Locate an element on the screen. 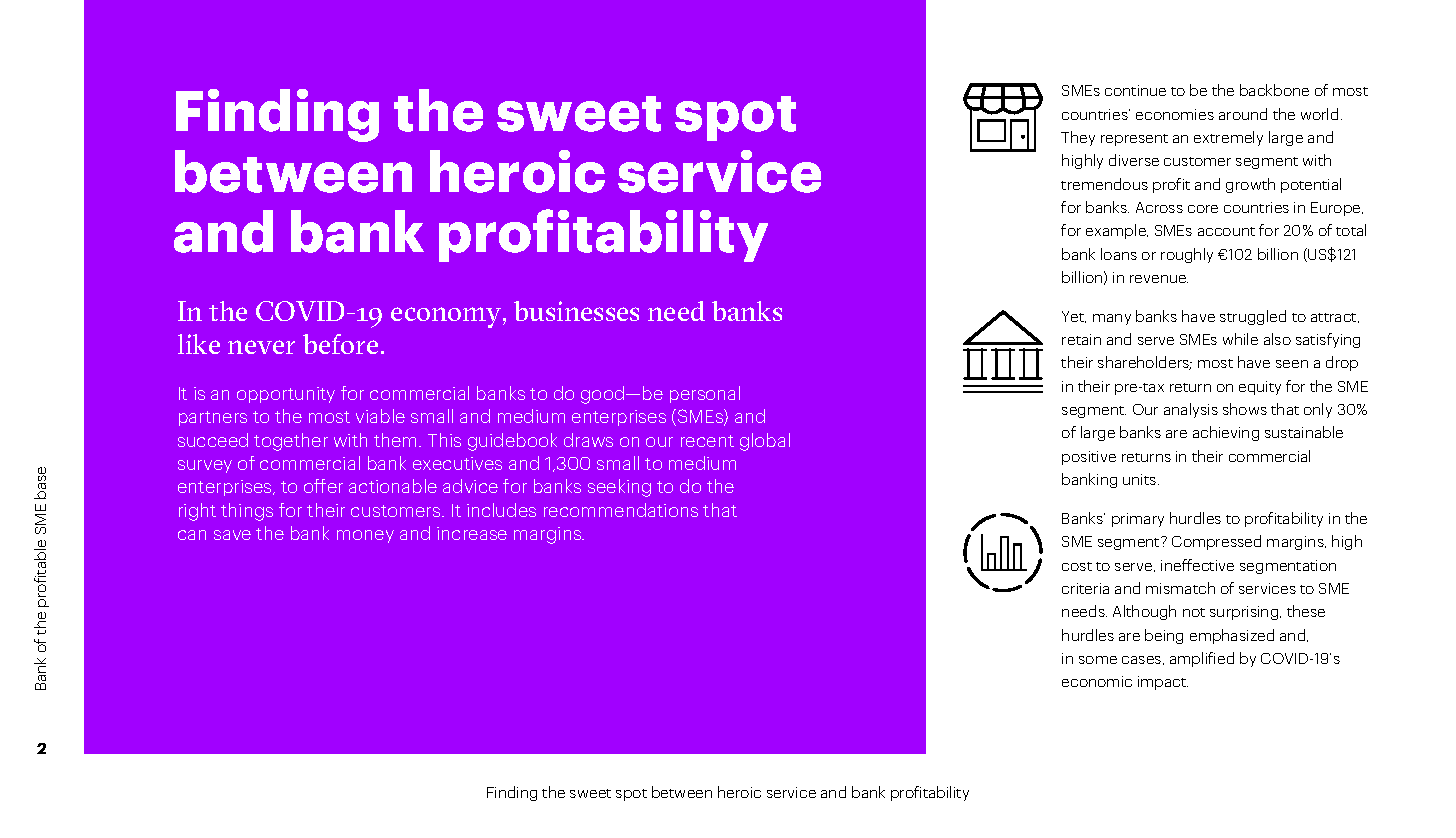 Image resolution: width=1456 pixels, height=838 pixels. businesses is located at coordinates (576, 311).
